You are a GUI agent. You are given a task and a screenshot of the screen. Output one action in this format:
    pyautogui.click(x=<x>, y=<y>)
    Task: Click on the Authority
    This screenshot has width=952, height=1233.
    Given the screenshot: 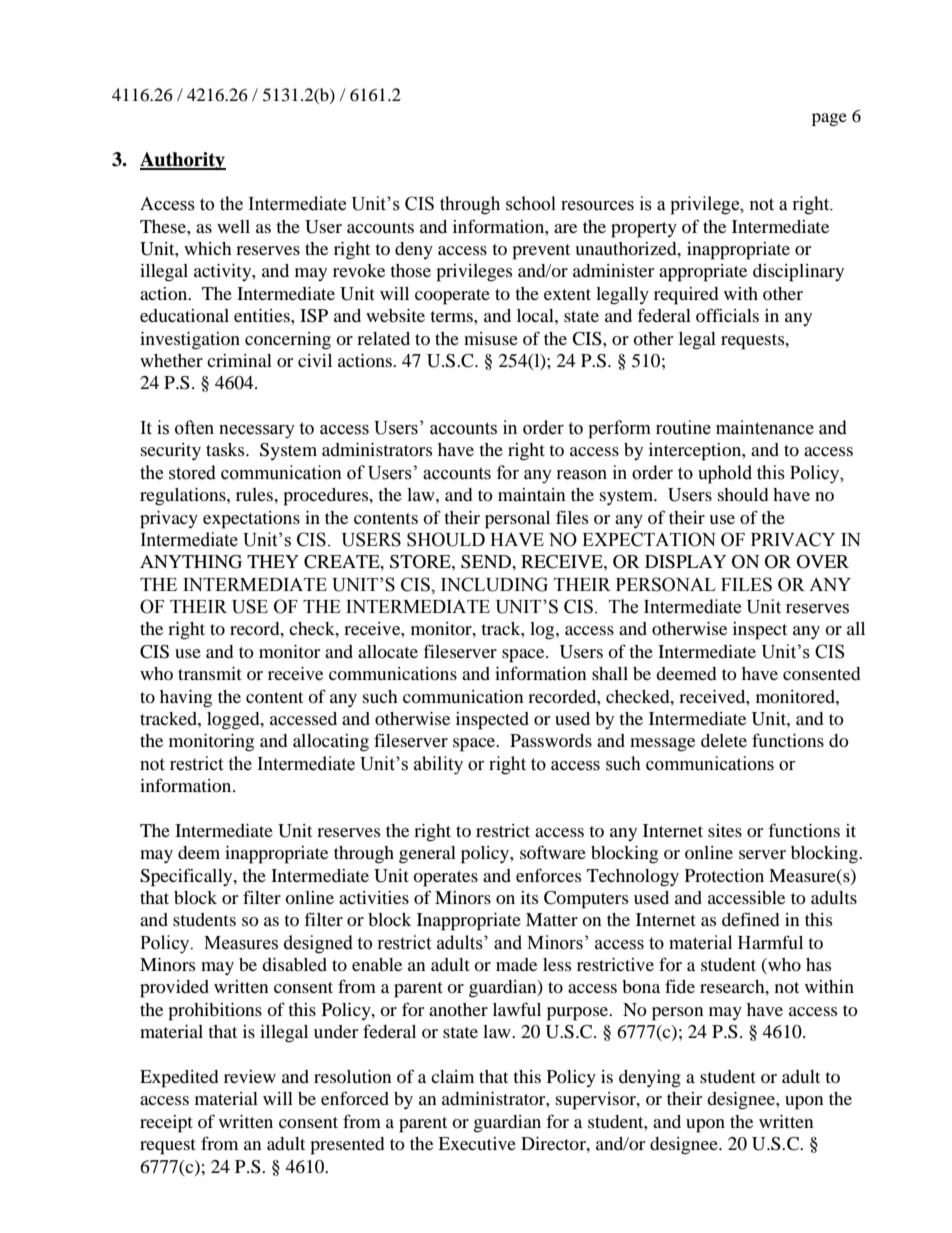 What is the action you would take?
    pyautogui.click(x=183, y=161)
